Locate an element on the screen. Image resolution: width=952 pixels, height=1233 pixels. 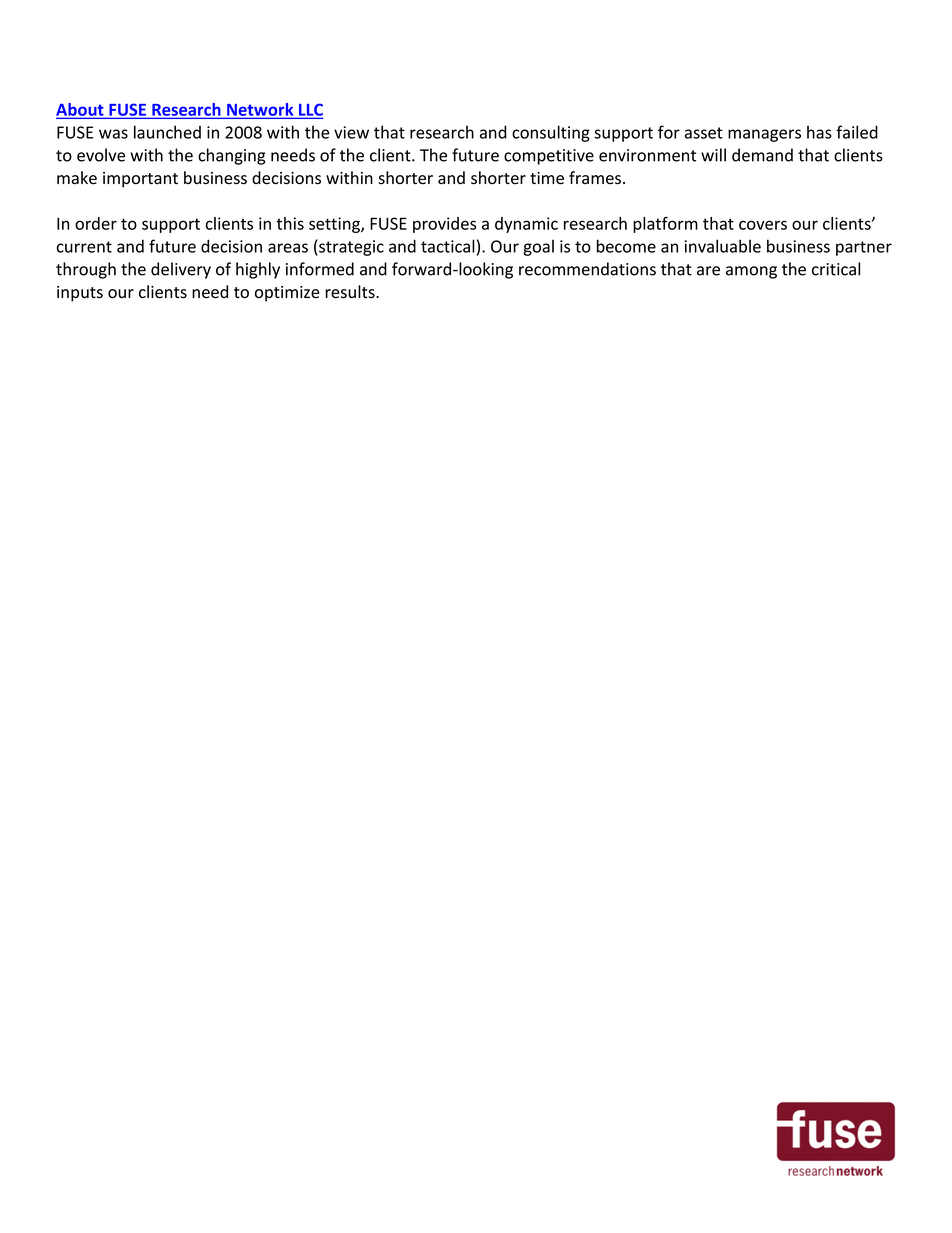
LLC is located at coordinates (310, 110).
